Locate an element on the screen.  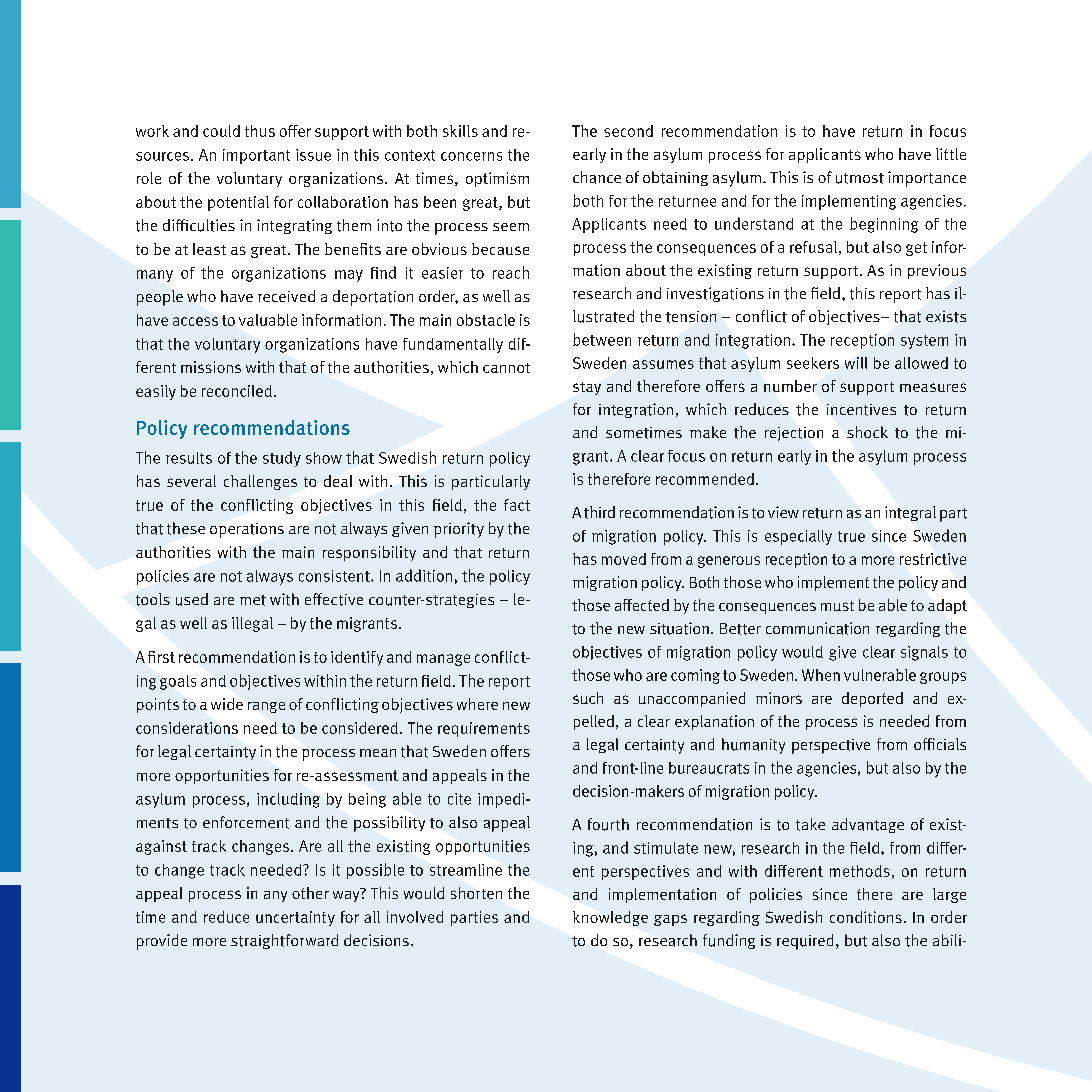
chance is located at coordinates (597, 177).
